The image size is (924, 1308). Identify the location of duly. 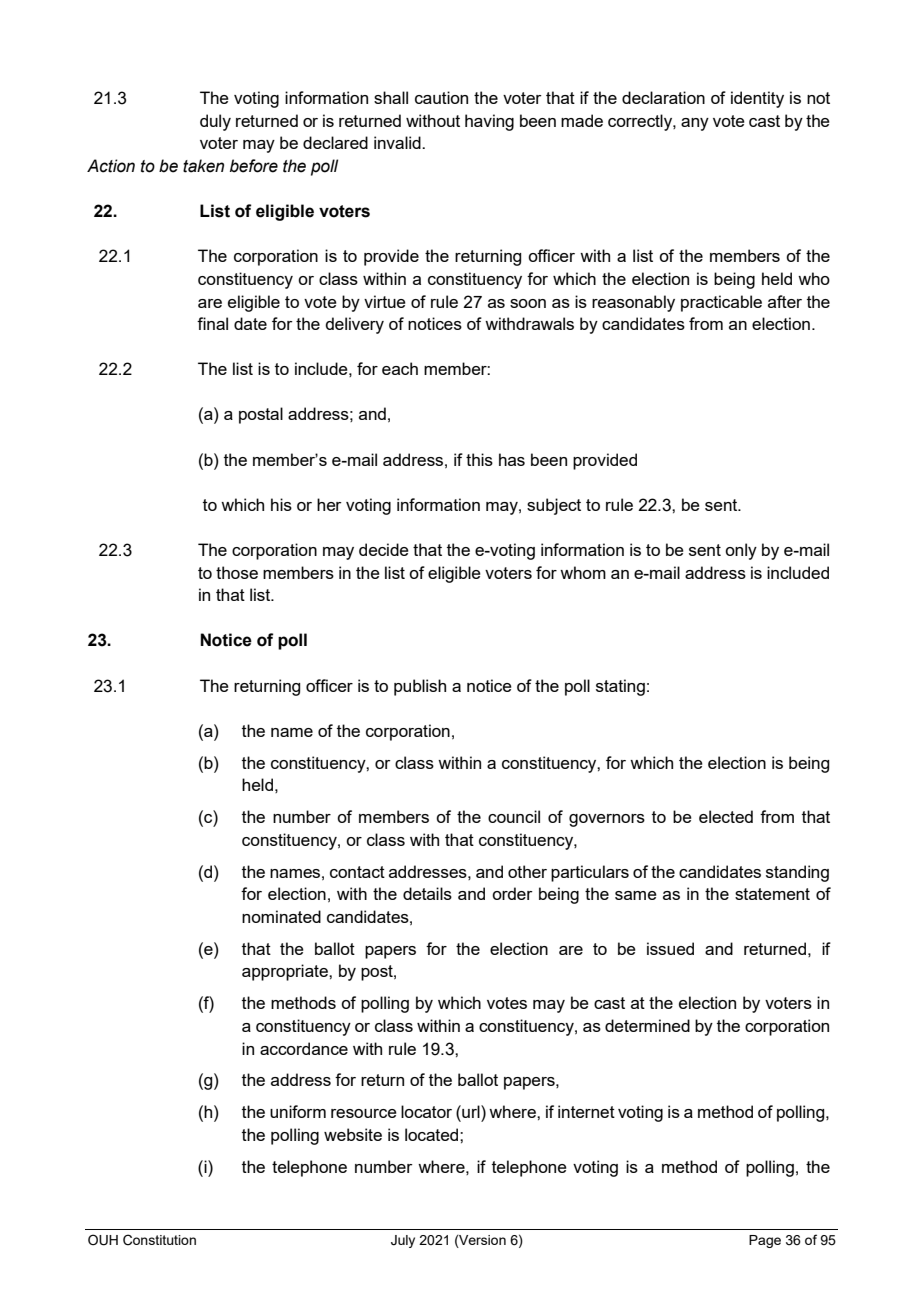
(215, 122).
